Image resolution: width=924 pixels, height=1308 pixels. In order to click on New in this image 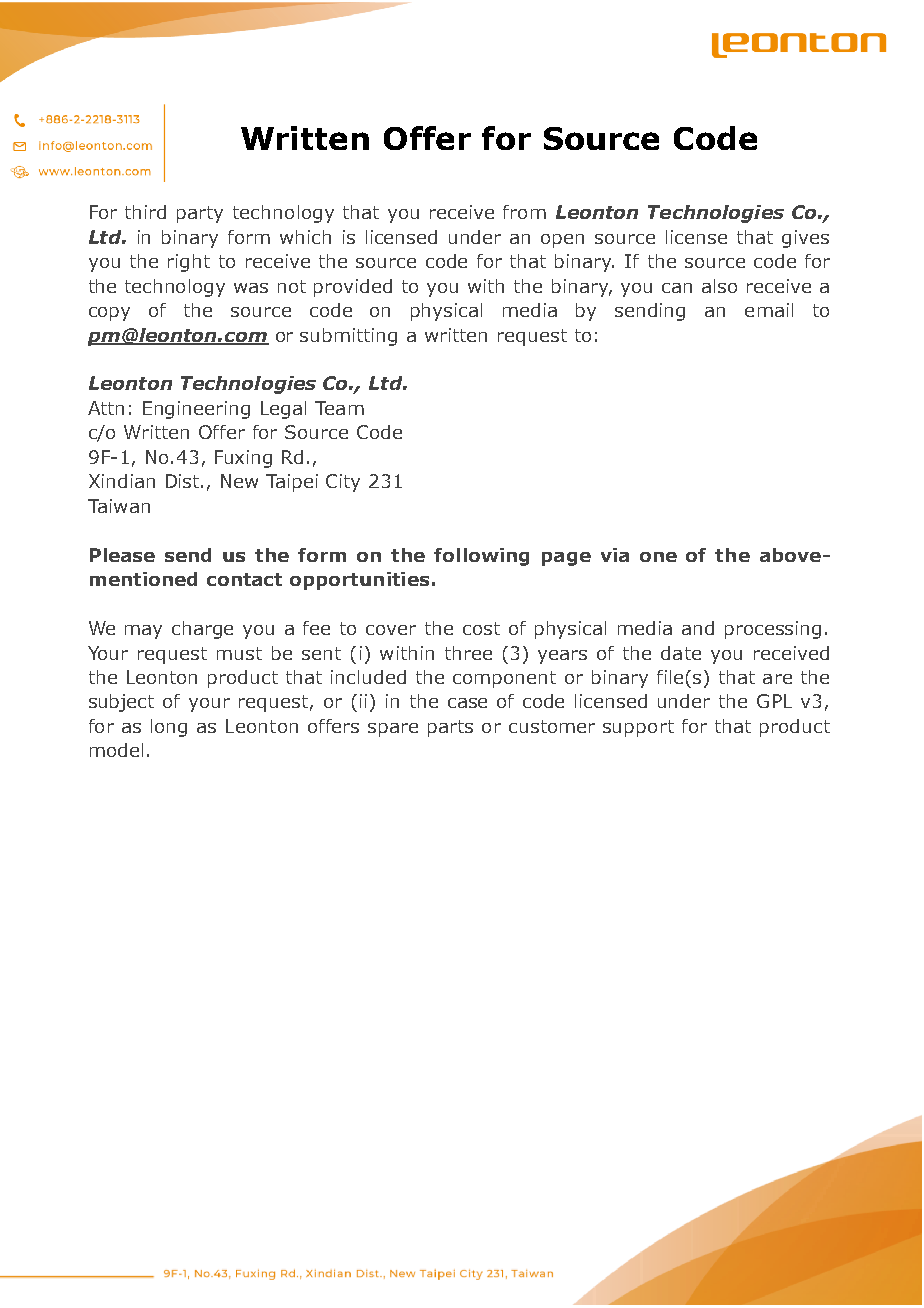, I will do `click(239, 481)`.
